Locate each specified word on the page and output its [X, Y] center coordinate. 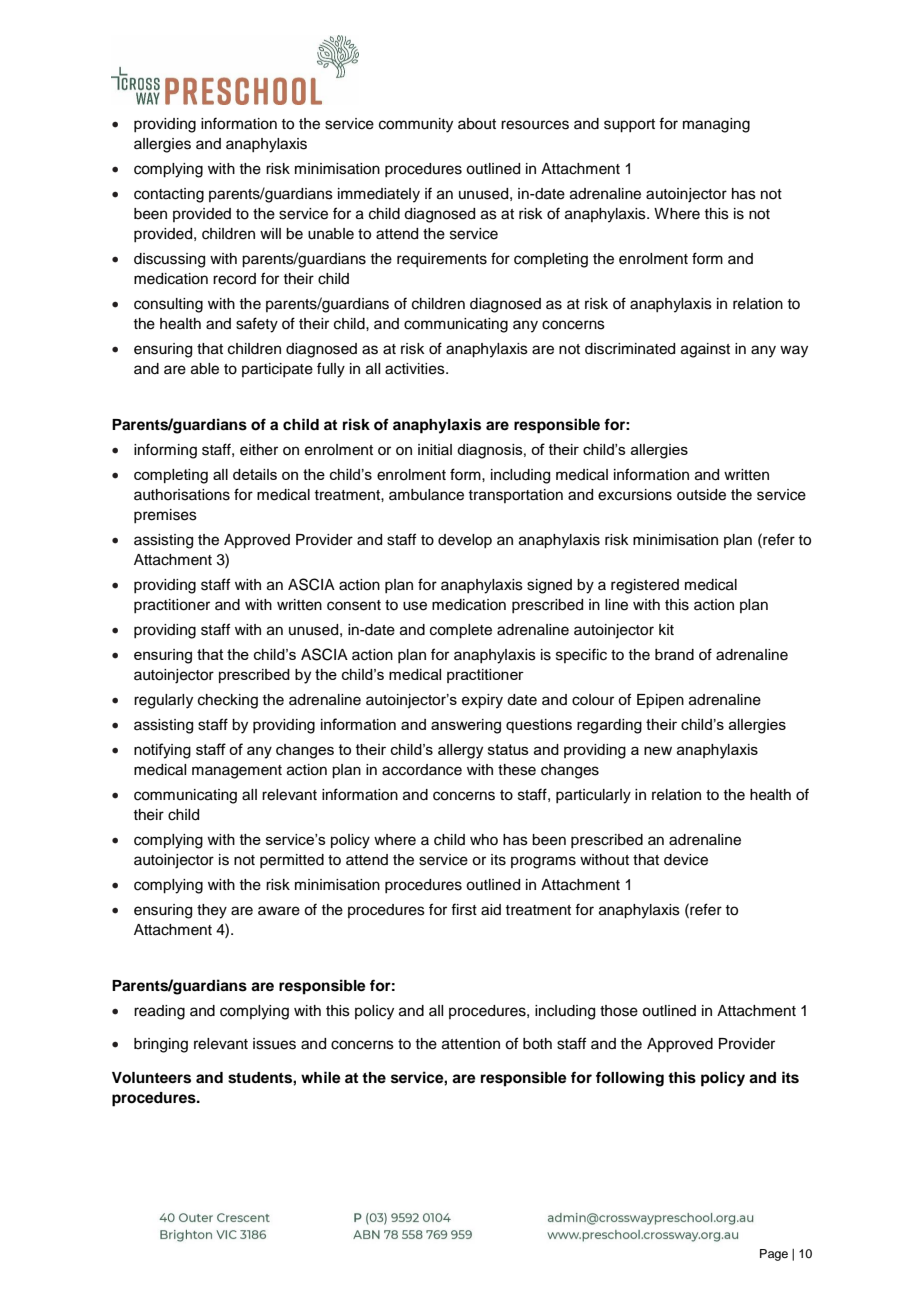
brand [674, 655]
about [477, 124]
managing [716, 125]
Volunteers [151, 1078]
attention [471, 1044]
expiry [482, 701]
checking [228, 701]
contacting [169, 195]
